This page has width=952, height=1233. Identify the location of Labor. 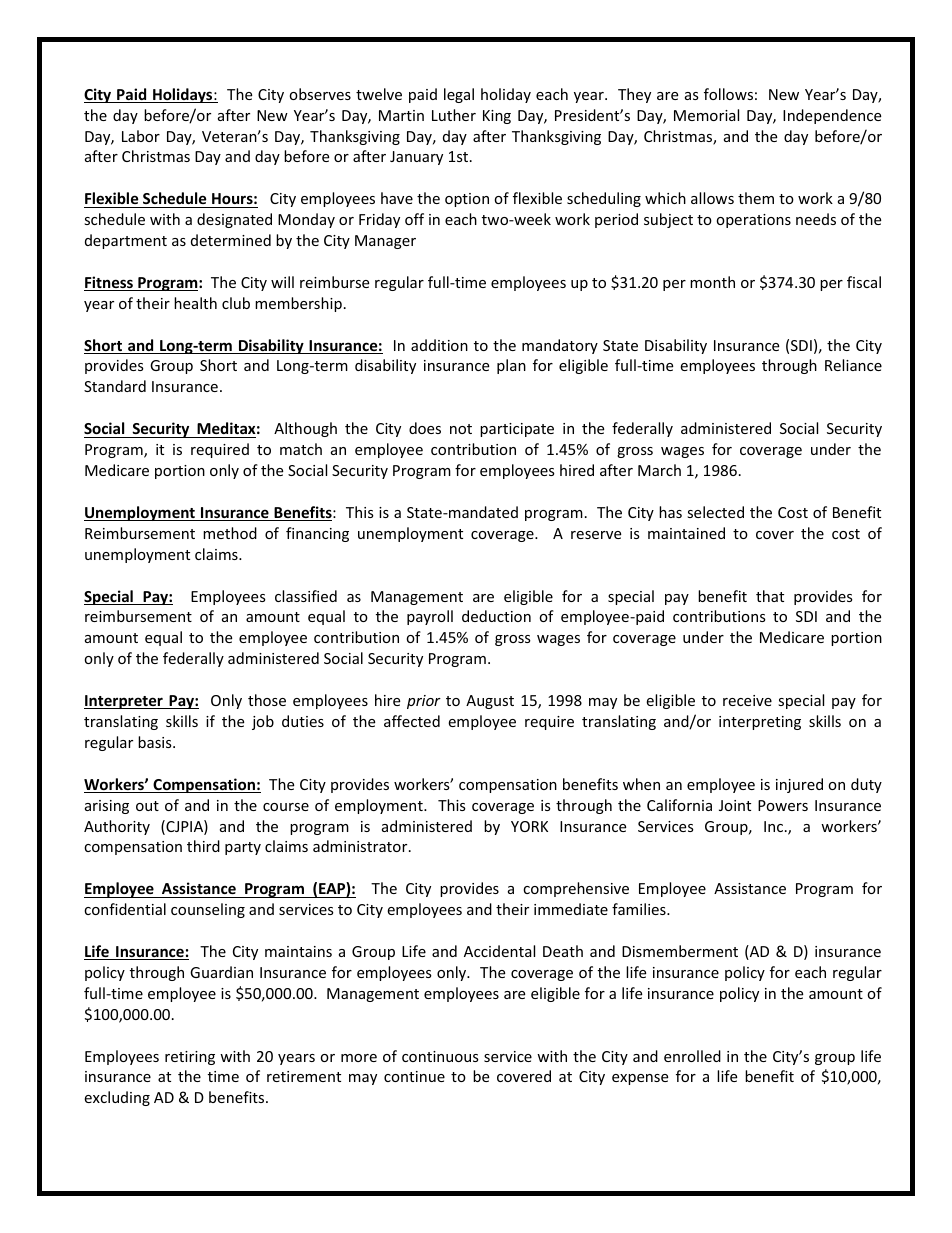
(141, 136).
